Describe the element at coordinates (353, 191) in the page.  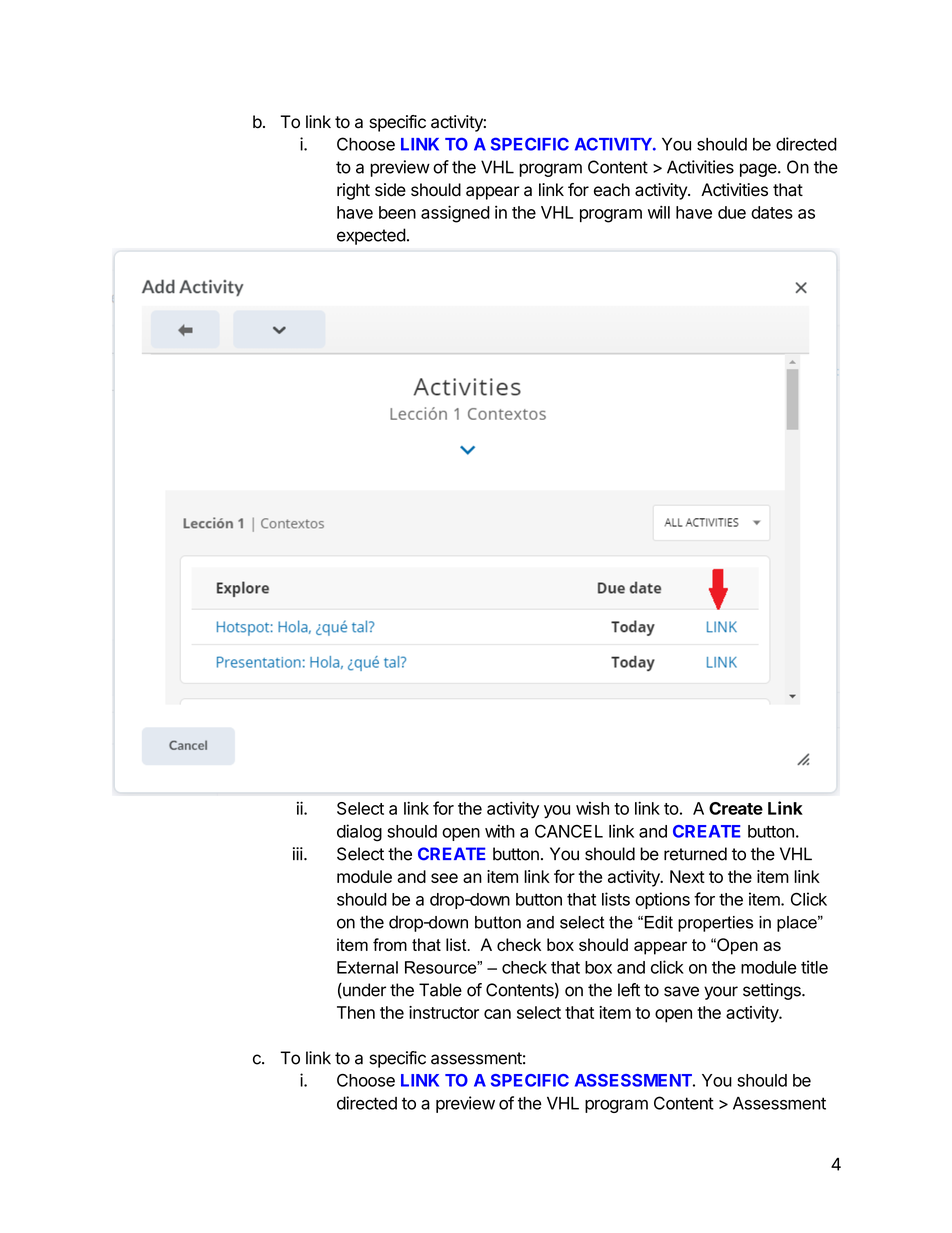
I see `right` at that location.
